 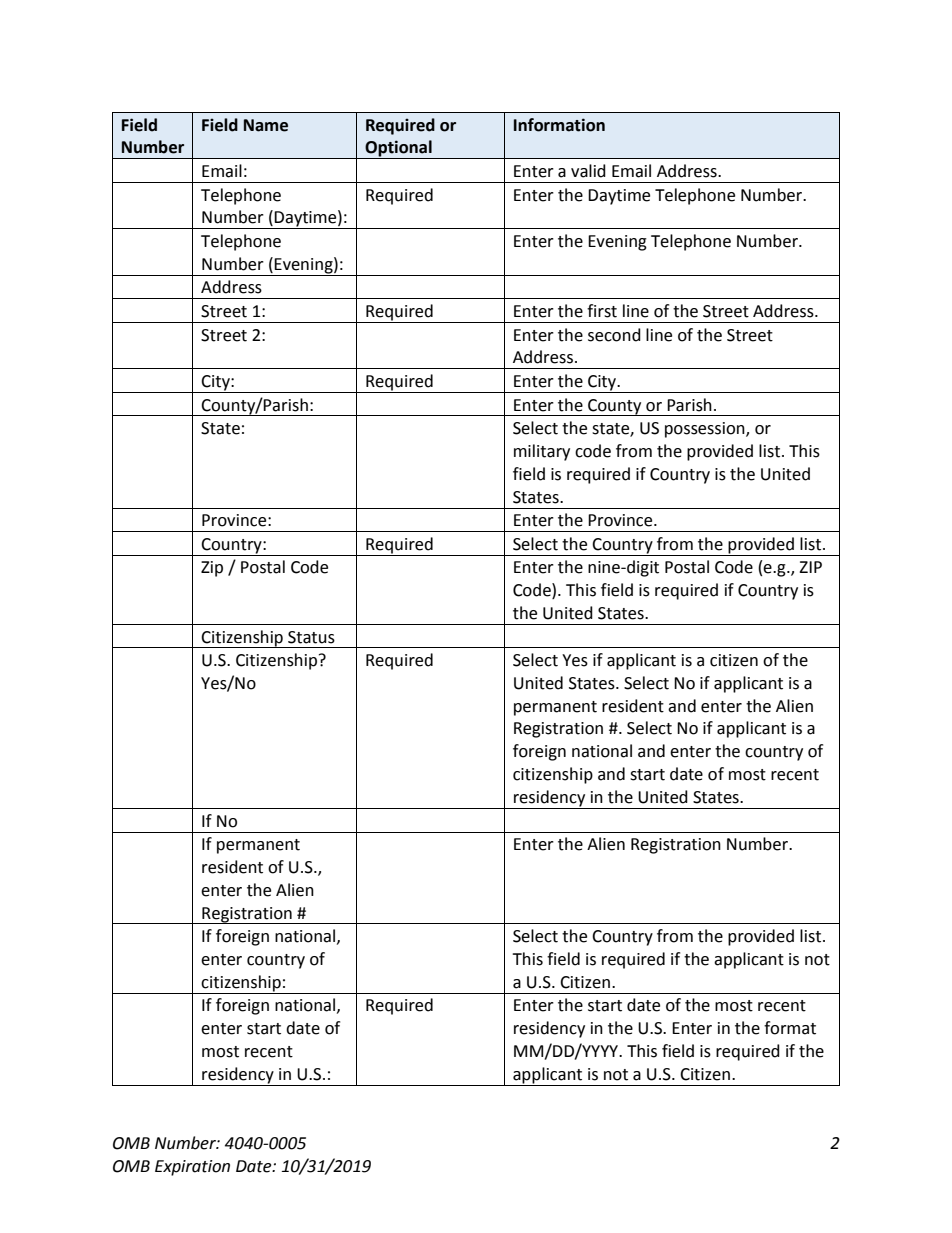 What do you see at coordinates (398, 149) in the image?
I see `Optional` at bounding box center [398, 149].
